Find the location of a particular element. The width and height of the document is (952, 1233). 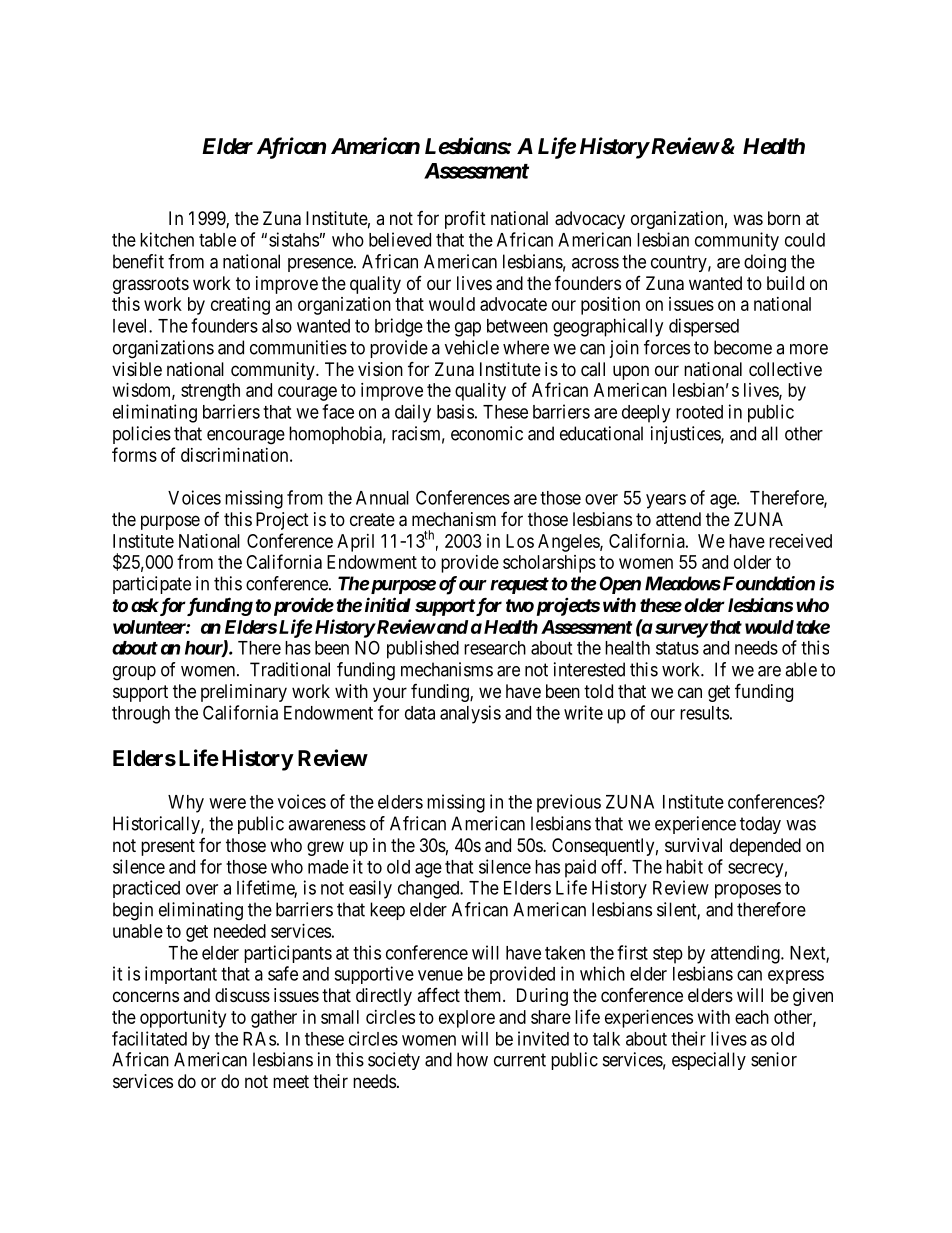

opportunity is located at coordinates (183, 1019).
